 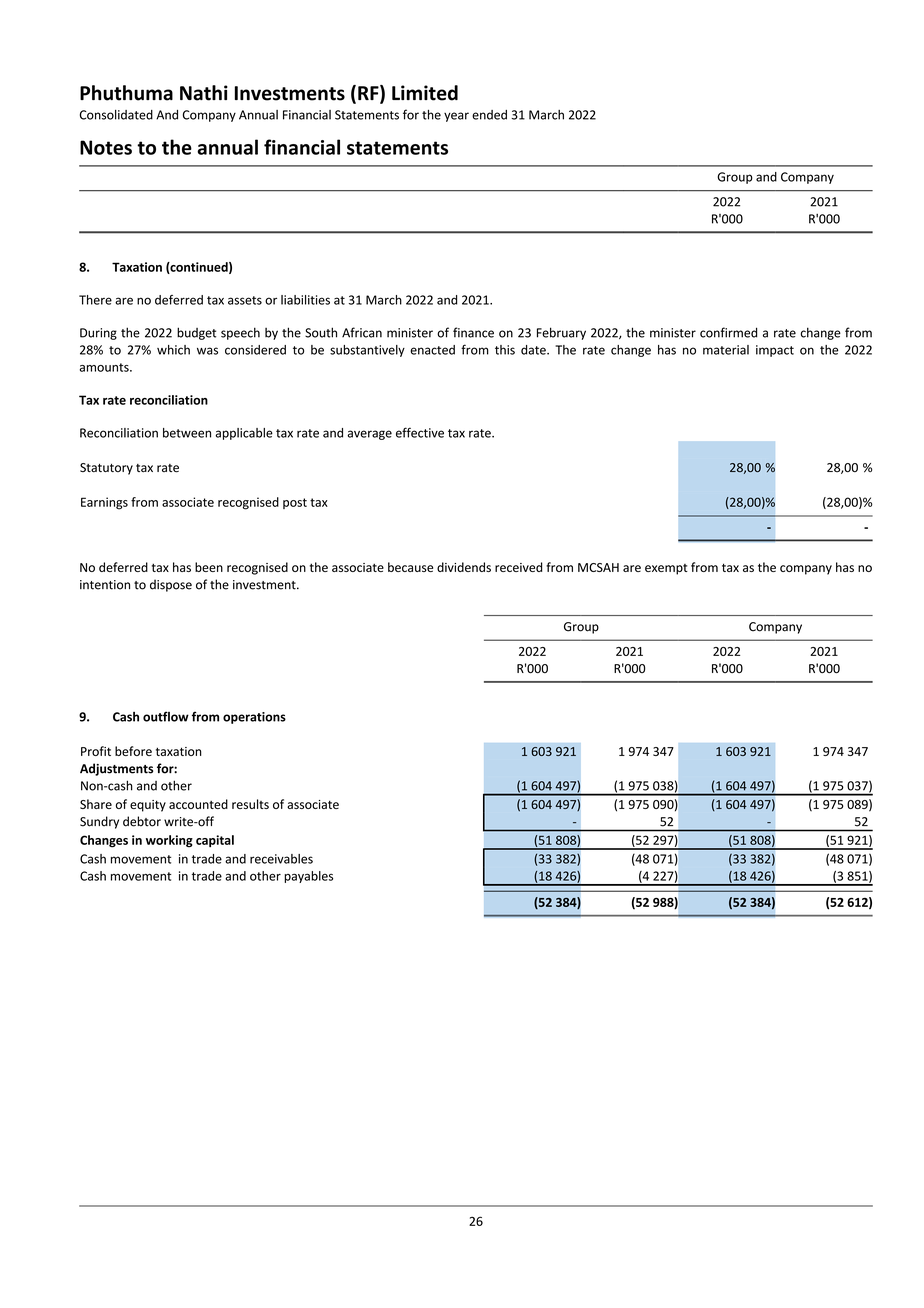 What do you see at coordinates (489, 115) in the image?
I see `ended` at bounding box center [489, 115].
